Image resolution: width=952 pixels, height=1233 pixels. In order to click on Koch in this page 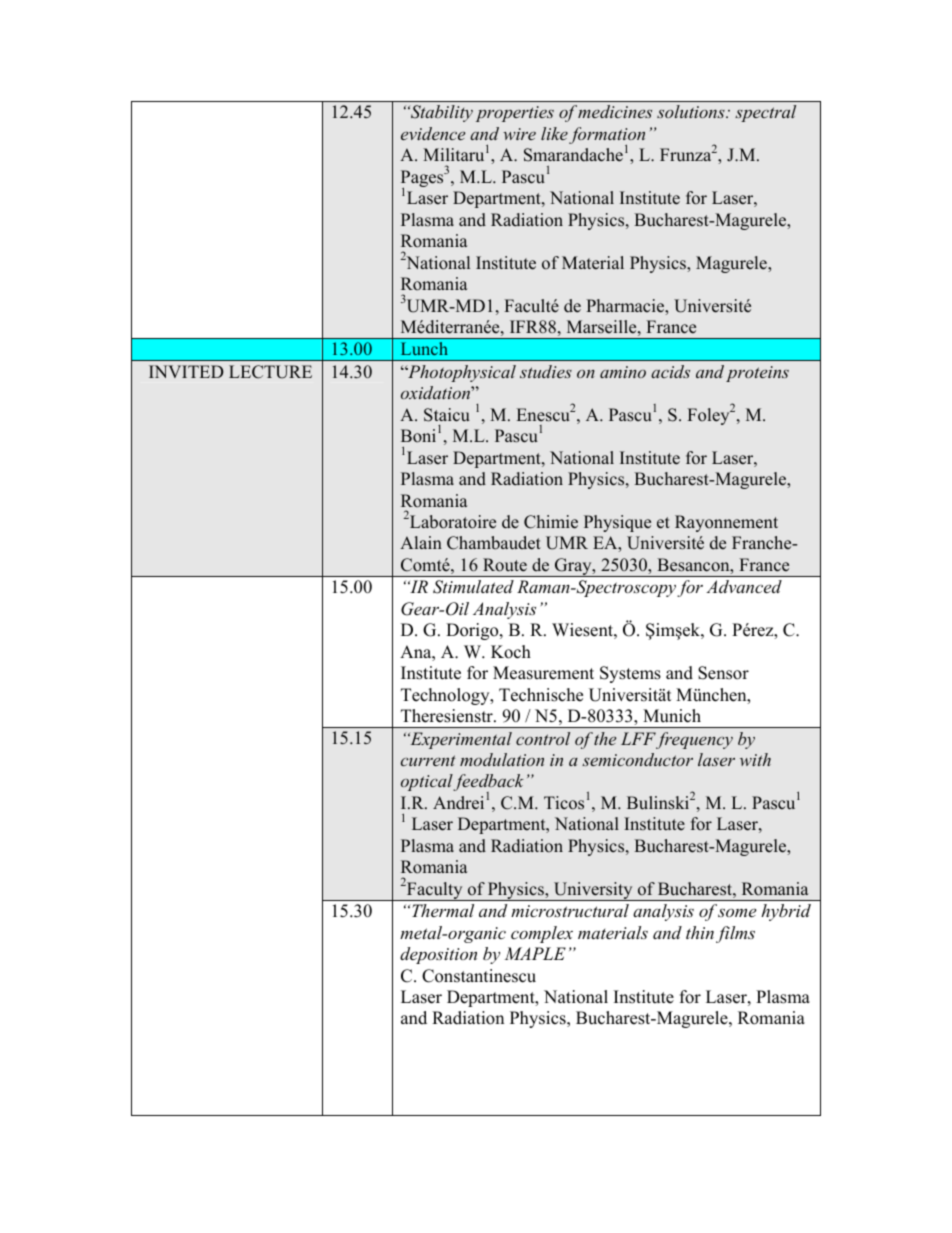, I will do `click(511, 652)`.
